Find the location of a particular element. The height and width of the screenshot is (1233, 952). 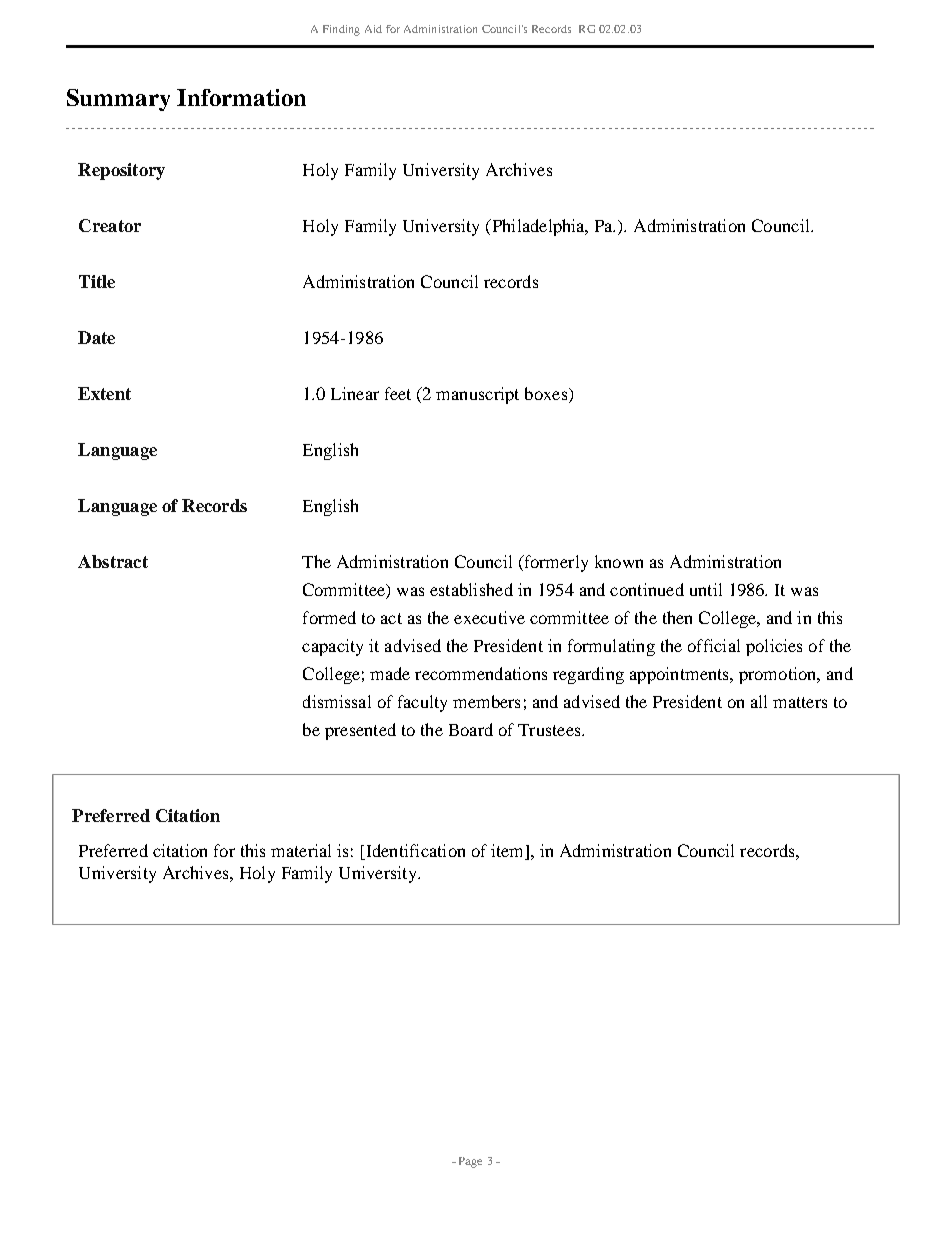

until is located at coordinates (706, 589).
